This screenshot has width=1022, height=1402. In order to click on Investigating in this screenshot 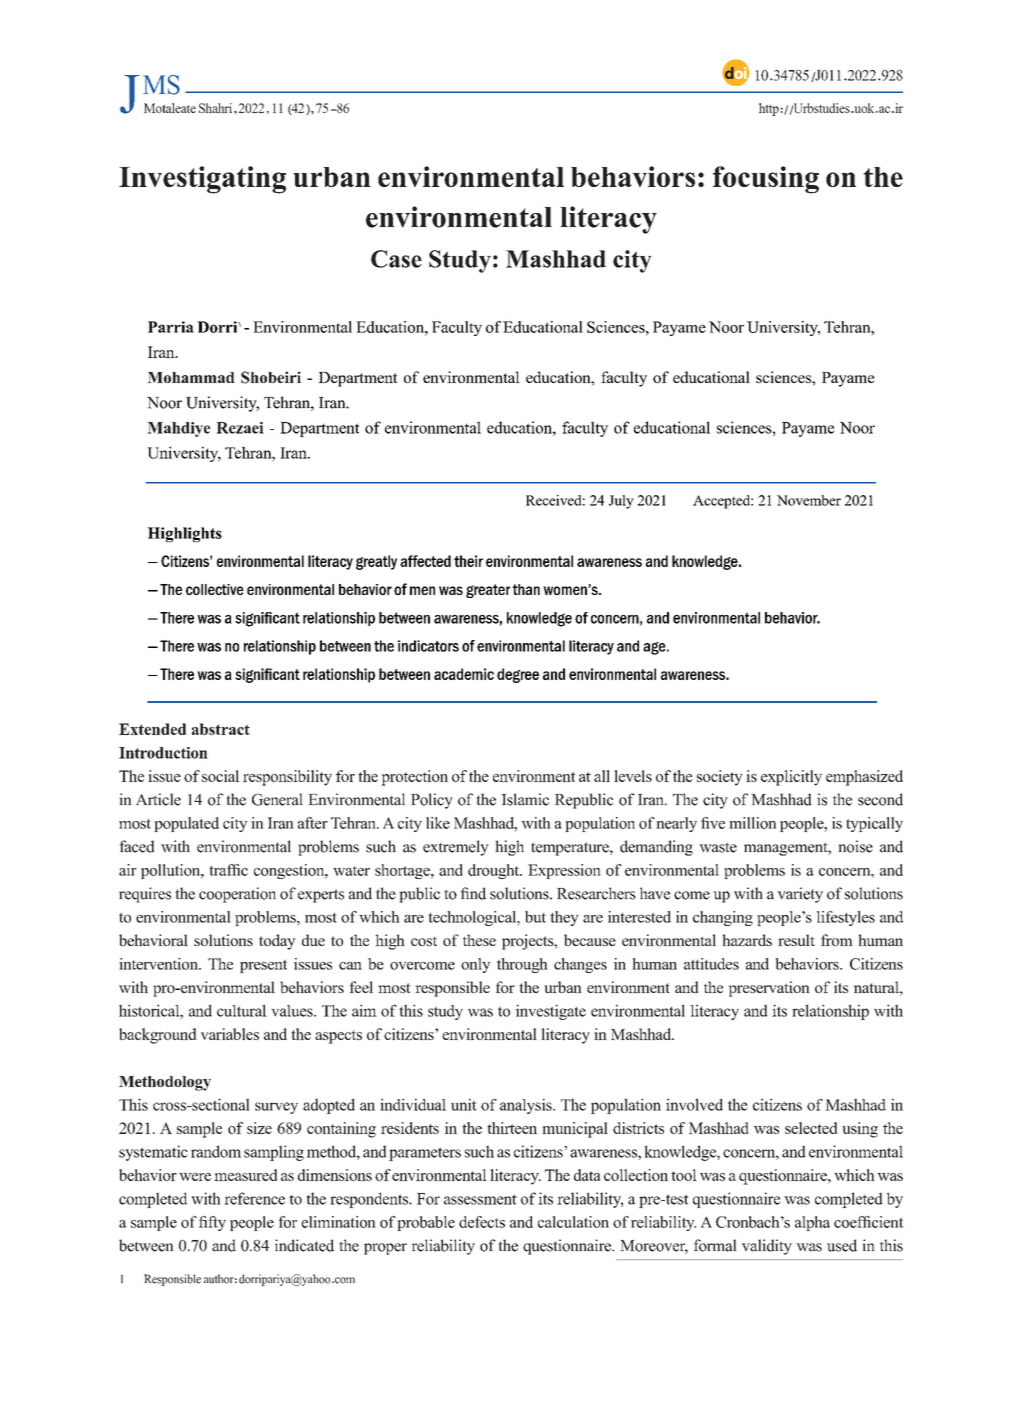, I will do `click(202, 180)`.
